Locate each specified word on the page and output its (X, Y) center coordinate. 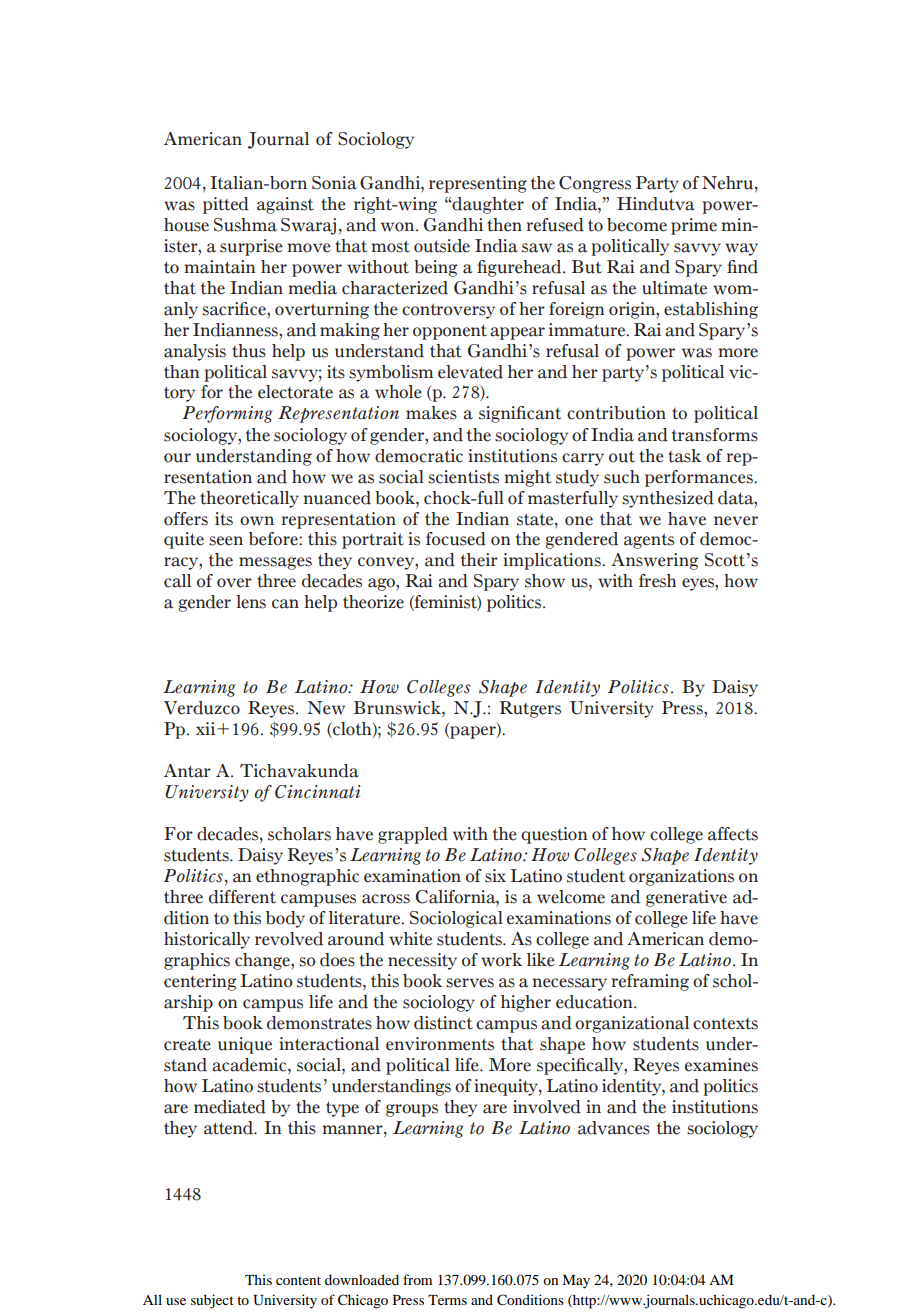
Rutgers (530, 709)
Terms (447, 1300)
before (274, 539)
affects (733, 834)
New (326, 708)
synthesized (668, 499)
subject (212, 1301)
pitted (226, 205)
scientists (463, 477)
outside (442, 246)
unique (245, 1045)
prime (694, 226)
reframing (650, 982)
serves (470, 983)
